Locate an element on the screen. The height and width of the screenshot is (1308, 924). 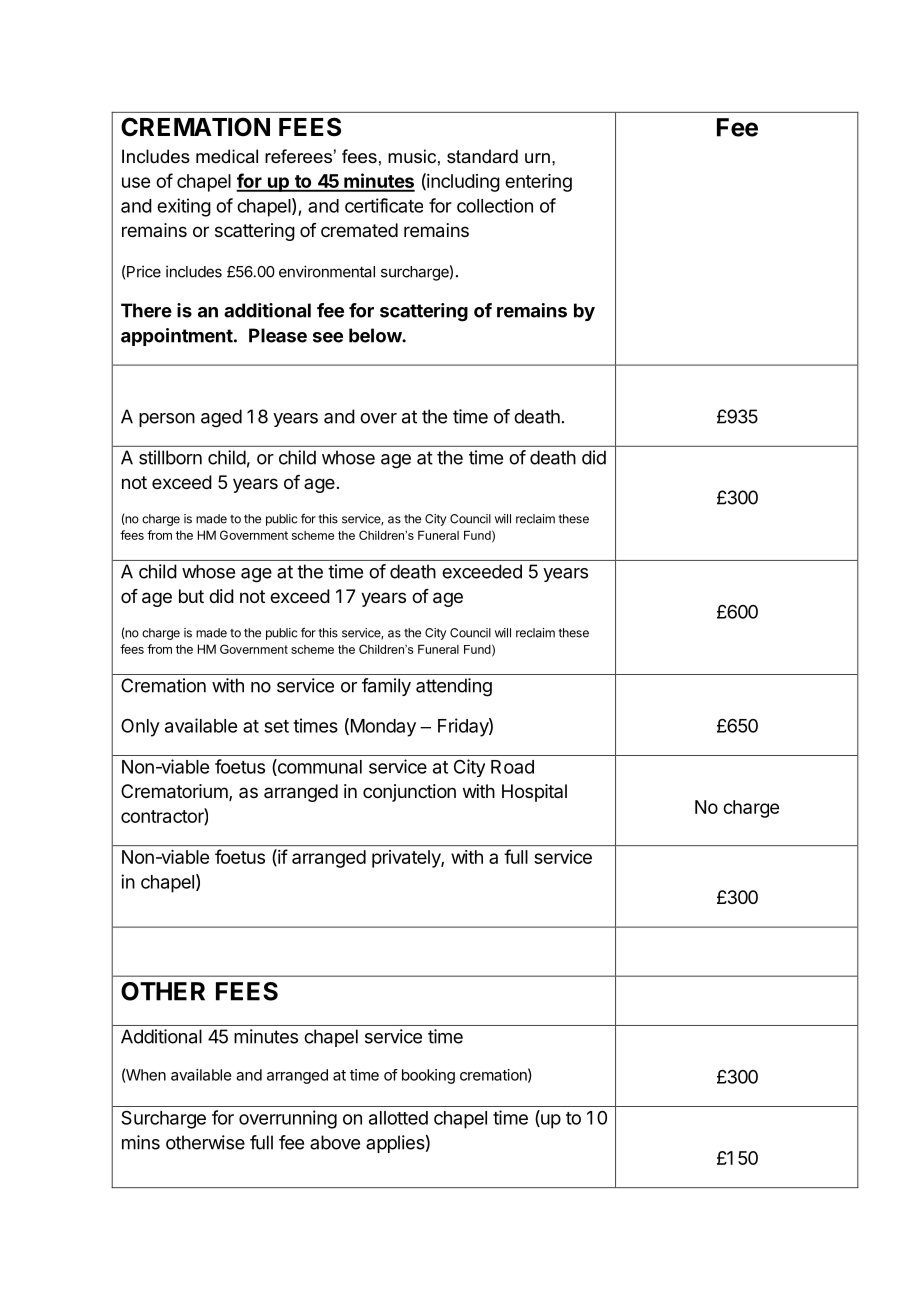
attending is located at coordinates (454, 687).
